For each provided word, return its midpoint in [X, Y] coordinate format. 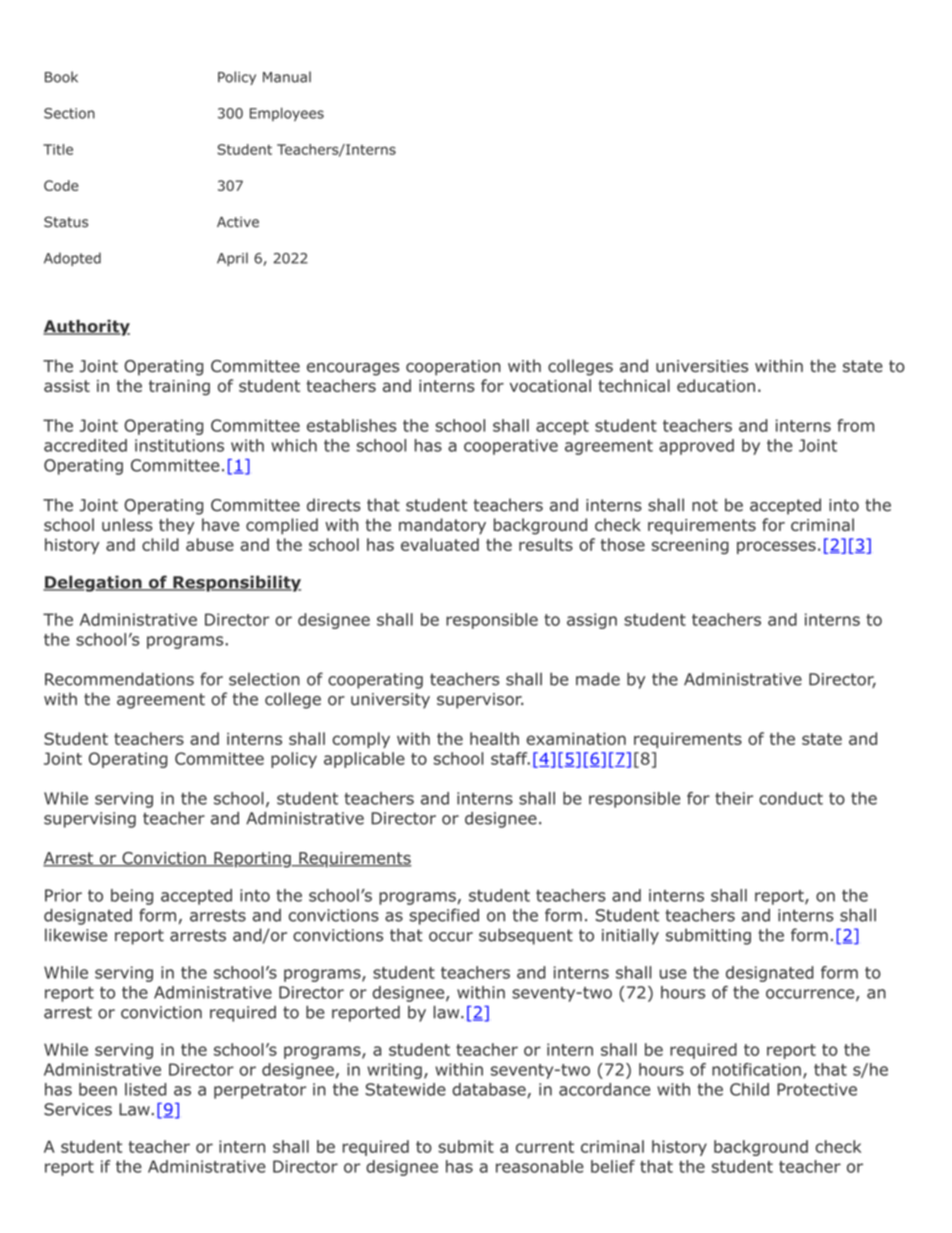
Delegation [93, 583]
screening [690, 546]
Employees [287, 114]
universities [702, 366]
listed [145, 1089]
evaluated [440, 544]
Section [69, 113]
